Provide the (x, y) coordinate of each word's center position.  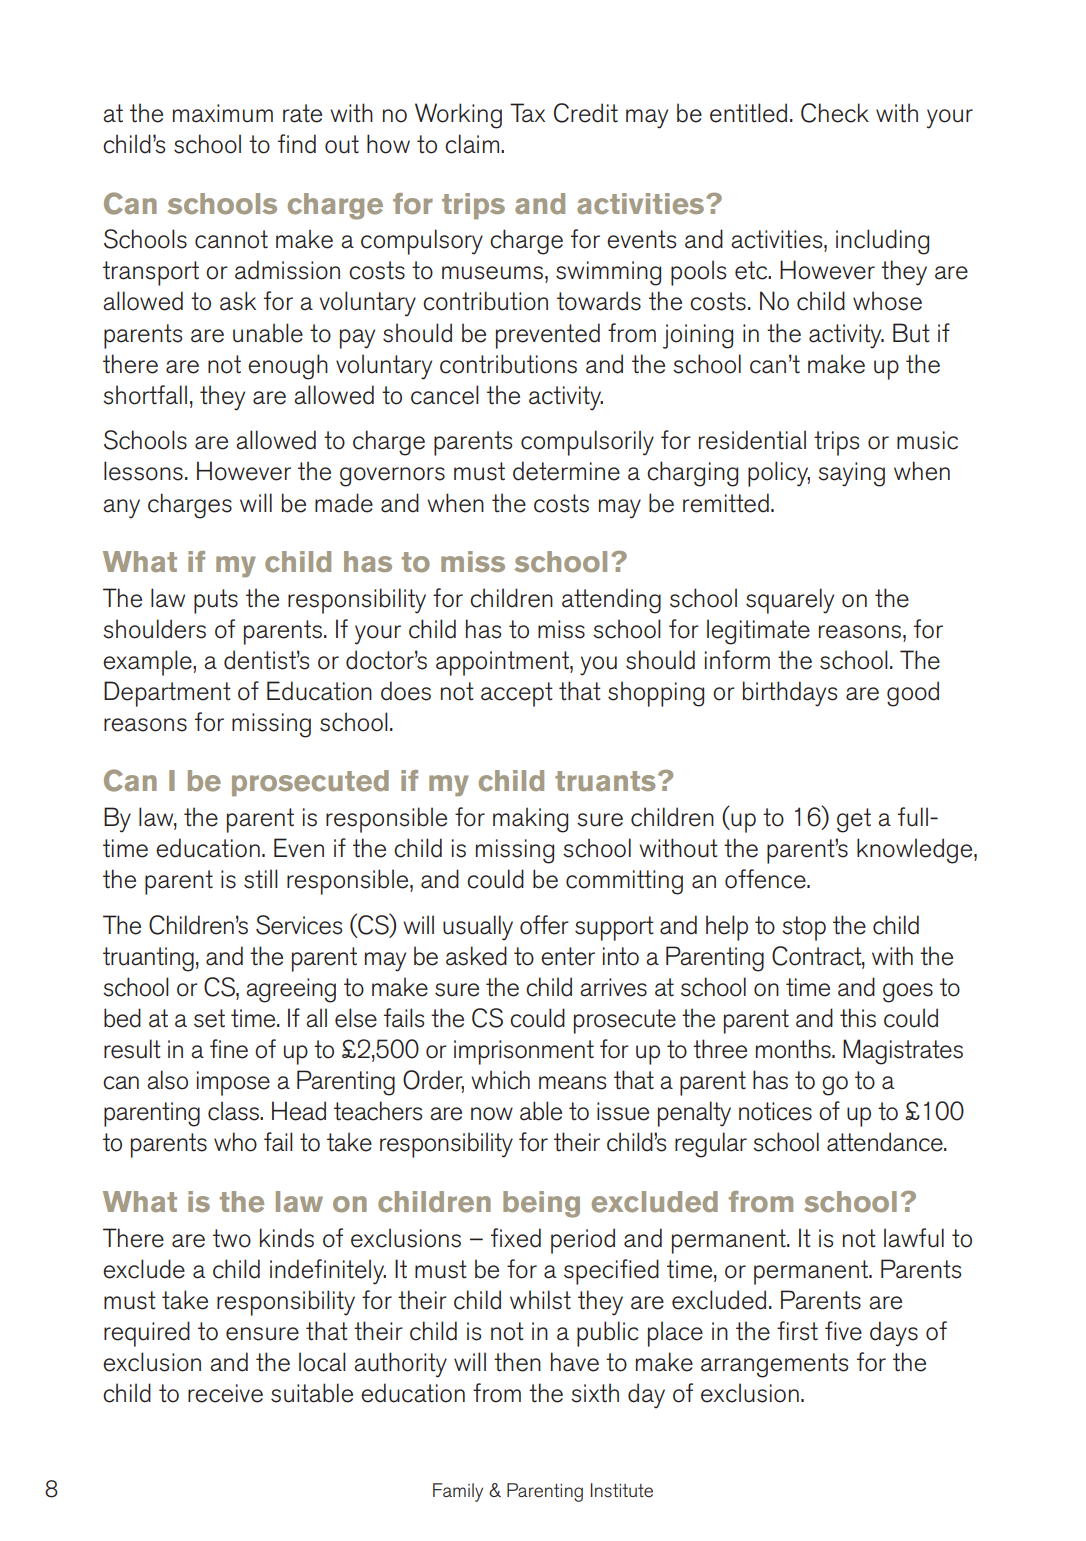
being (541, 1204)
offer (544, 925)
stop (804, 928)
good (913, 694)
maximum (223, 113)
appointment (503, 663)
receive (225, 1393)
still (261, 879)
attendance (886, 1142)
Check (835, 113)
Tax (527, 113)
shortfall (145, 395)
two (232, 1238)
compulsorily (587, 443)
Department (167, 694)
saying (851, 474)
